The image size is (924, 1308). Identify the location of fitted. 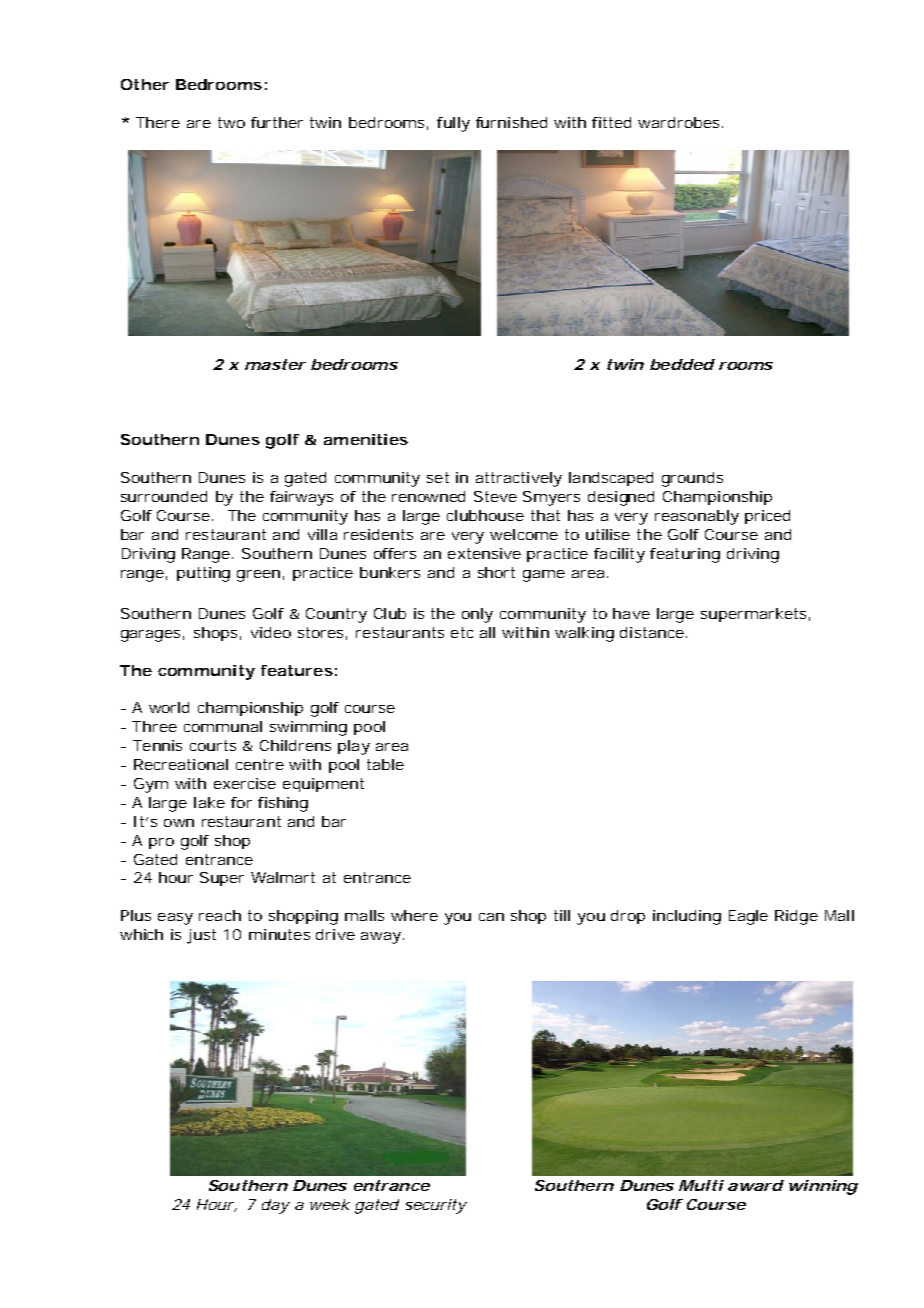
(611, 122).
